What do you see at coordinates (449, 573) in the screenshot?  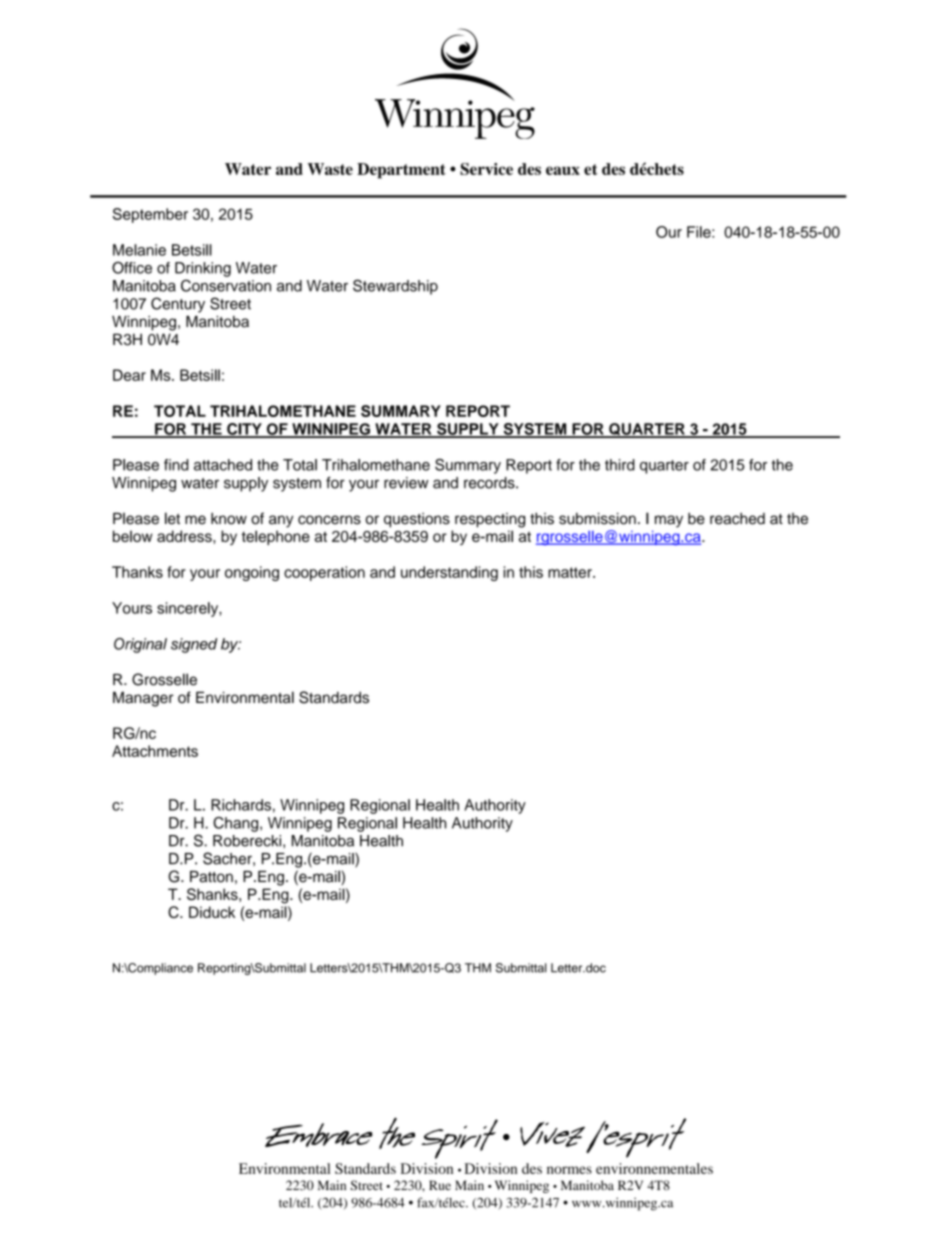 I see `understanding` at bounding box center [449, 573].
